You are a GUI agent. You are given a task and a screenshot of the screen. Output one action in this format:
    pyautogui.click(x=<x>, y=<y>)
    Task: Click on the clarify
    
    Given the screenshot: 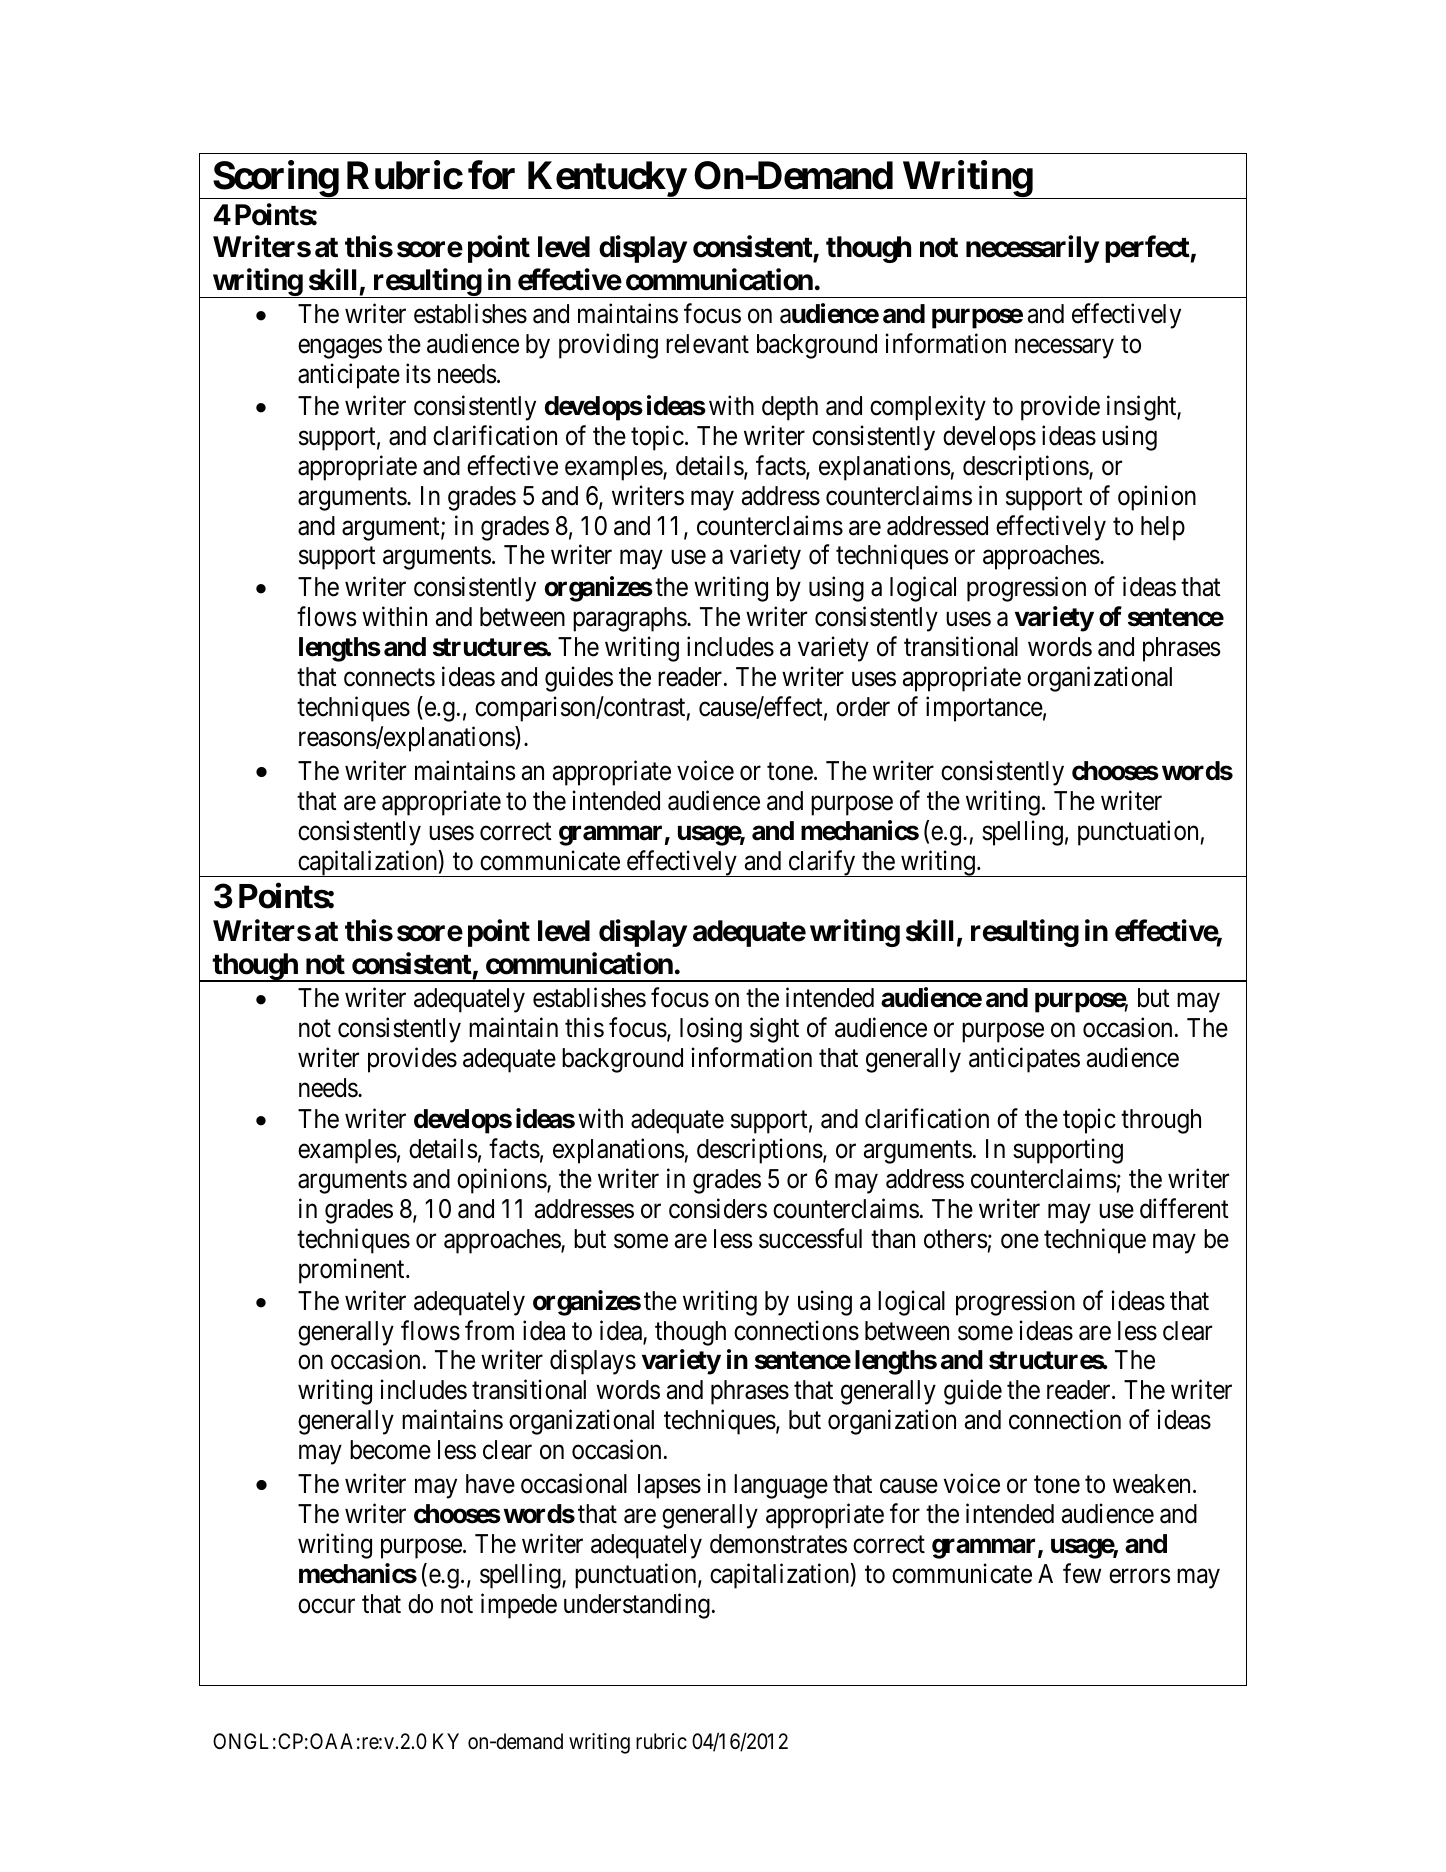 What is the action you would take?
    pyautogui.click(x=822, y=863)
